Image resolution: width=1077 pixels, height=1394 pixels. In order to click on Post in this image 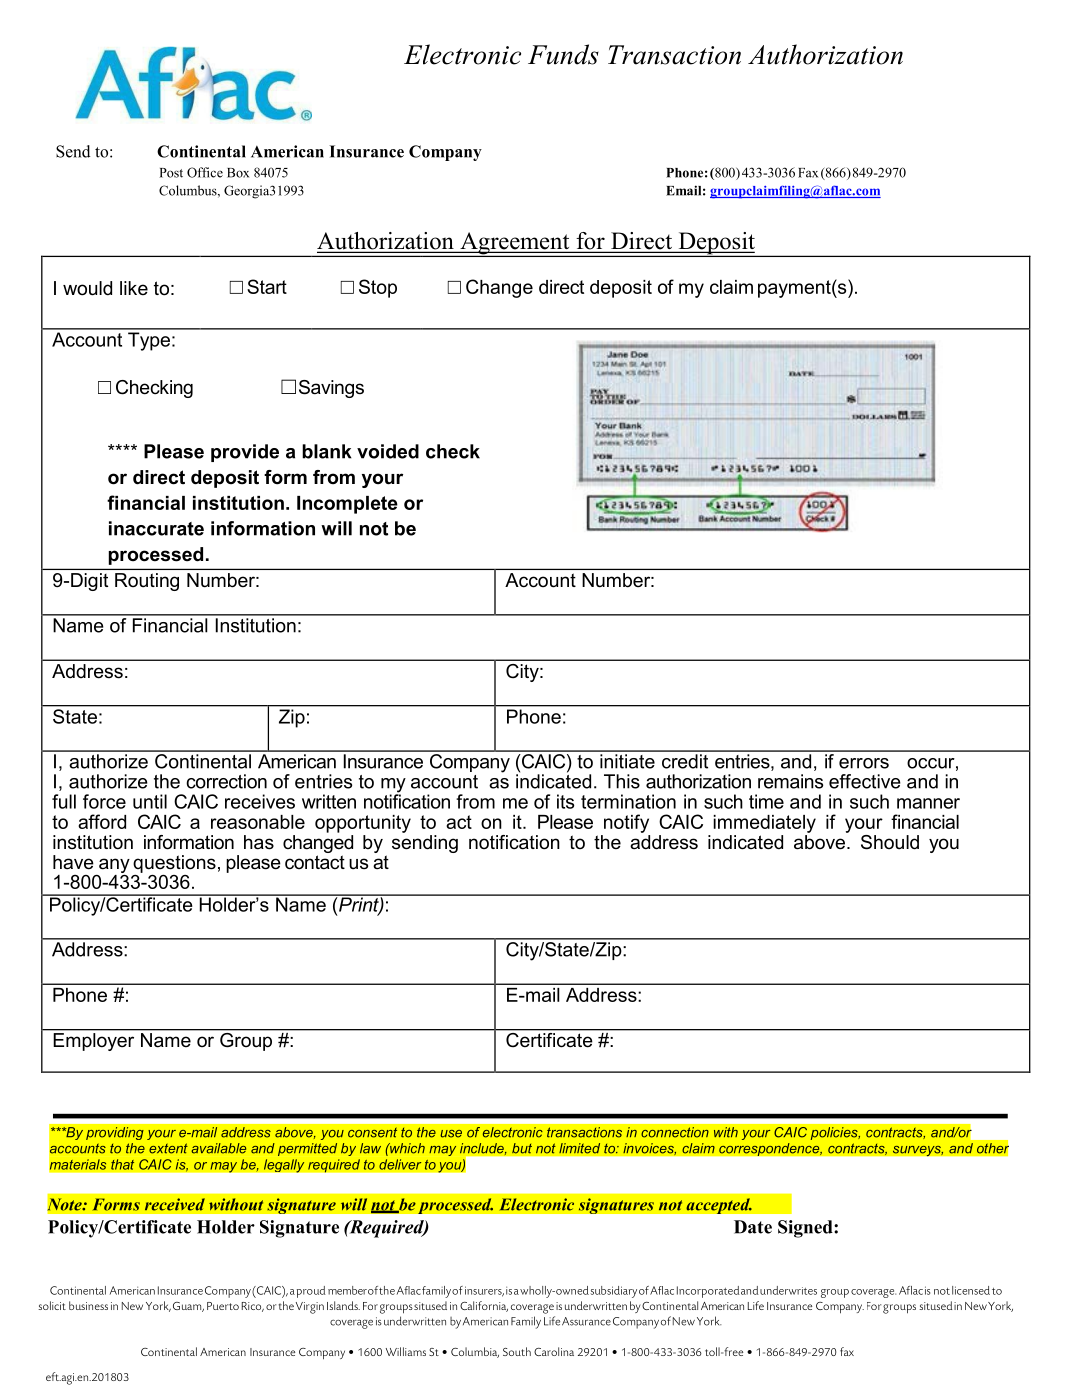, I will do `click(171, 173)`.
